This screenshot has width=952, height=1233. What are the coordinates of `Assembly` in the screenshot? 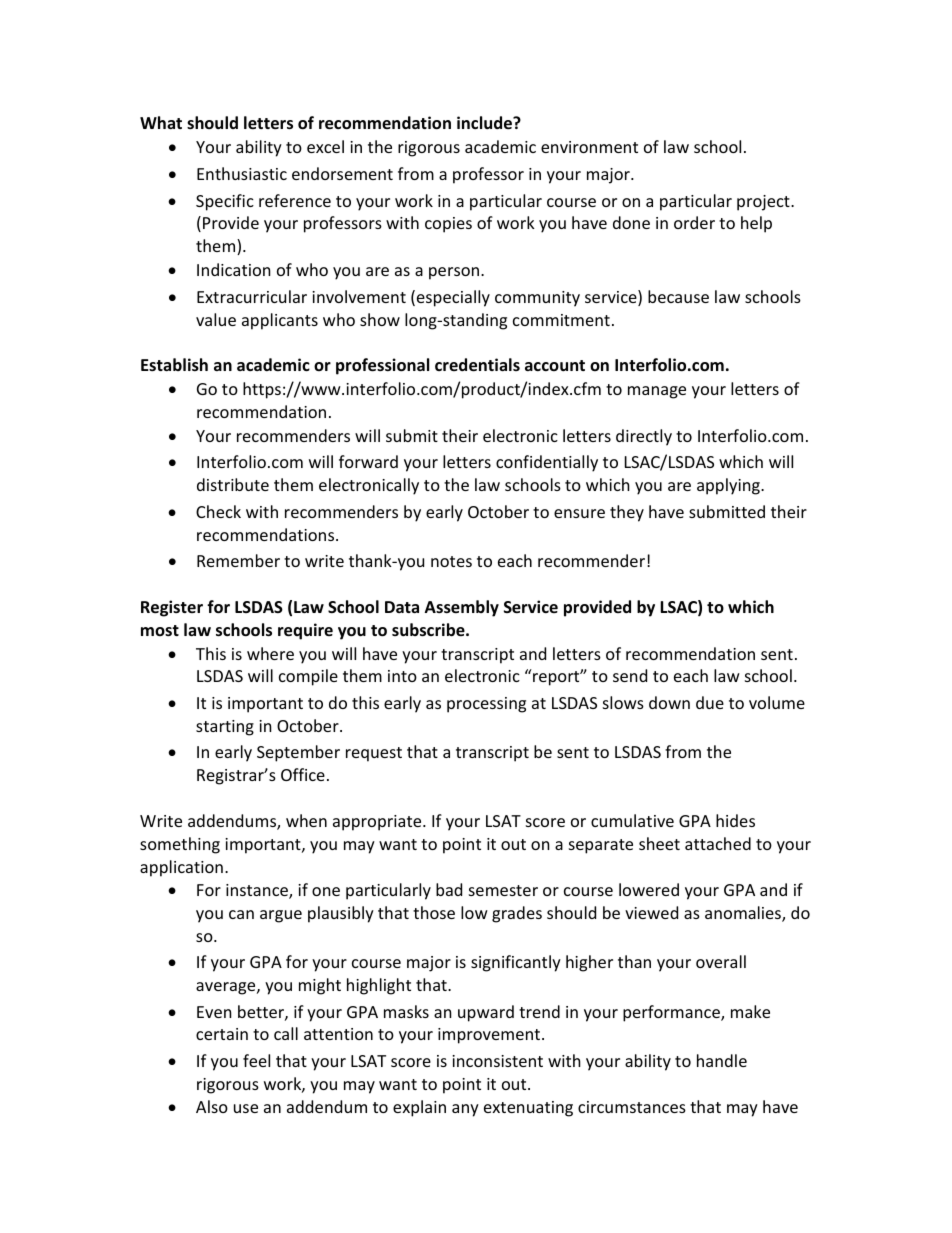 It's located at (462, 608).
